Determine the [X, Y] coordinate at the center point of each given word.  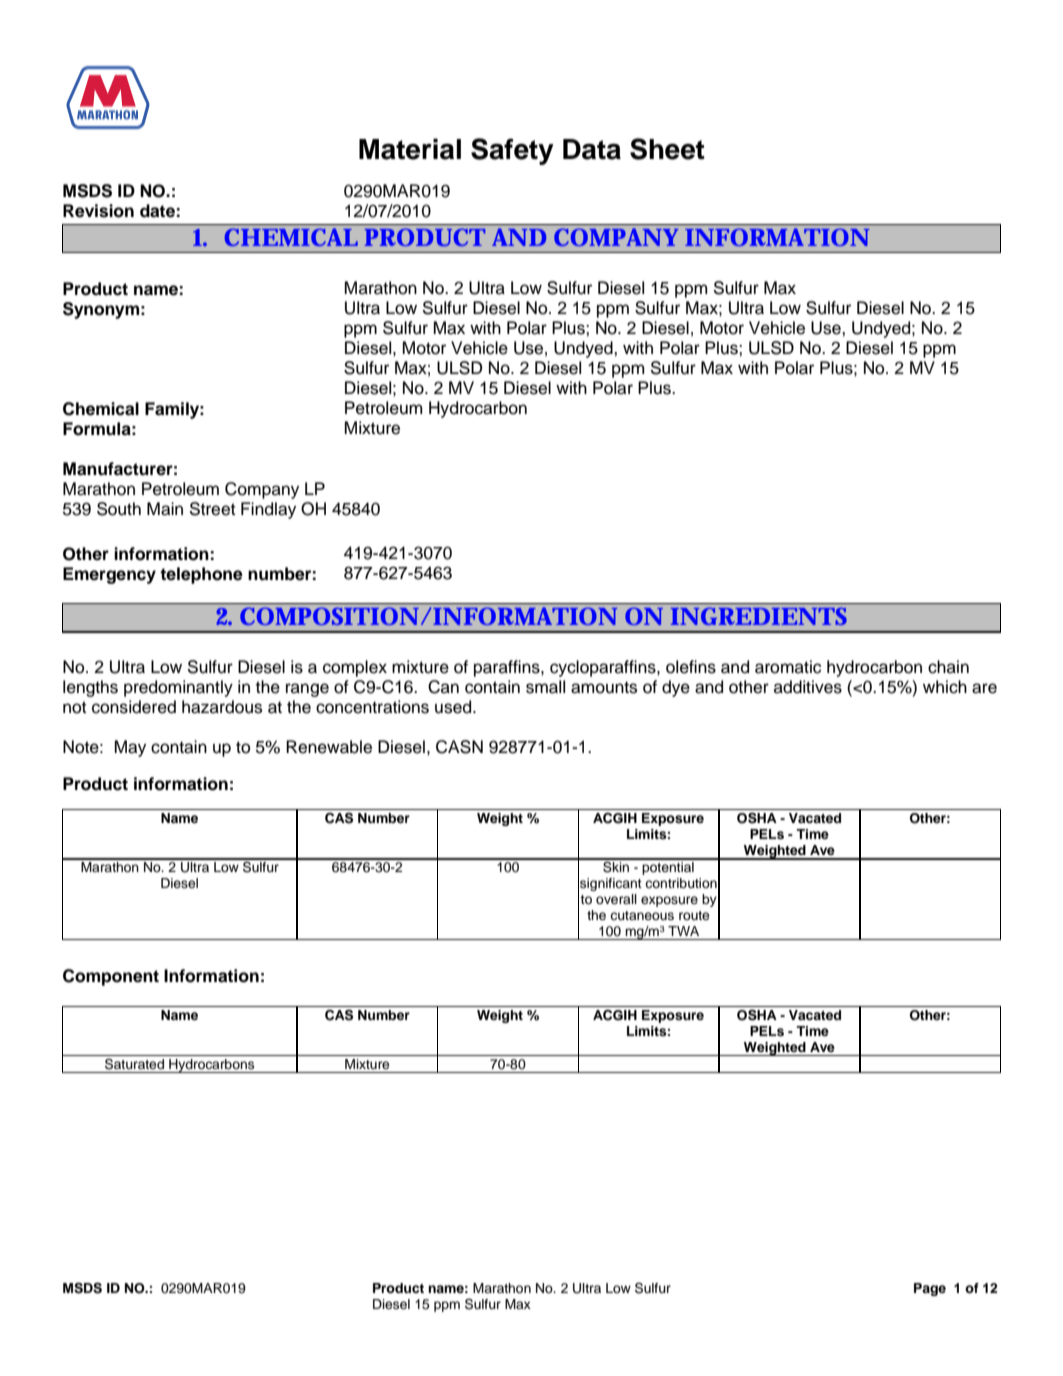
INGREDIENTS [759, 616]
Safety [512, 151]
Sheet [667, 149]
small [545, 687]
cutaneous [642, 915]
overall [616, 899]
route [694, 915]
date [157, 211]
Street [213, 509]
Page [930, 1289]
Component [111, 977]
